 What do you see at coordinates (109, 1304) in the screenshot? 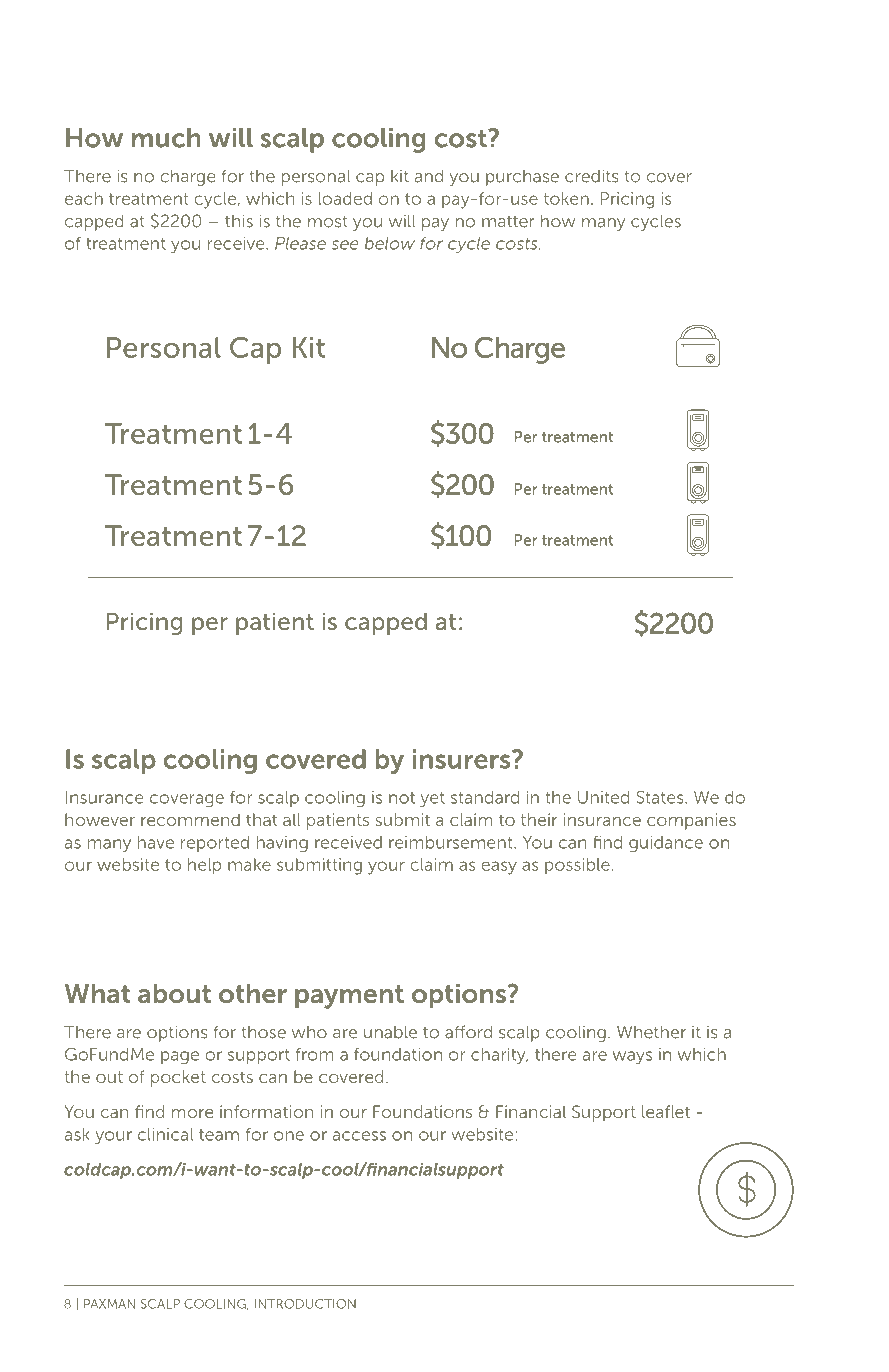
I see `PAXMAN` at bounding box center [109, 1304].
